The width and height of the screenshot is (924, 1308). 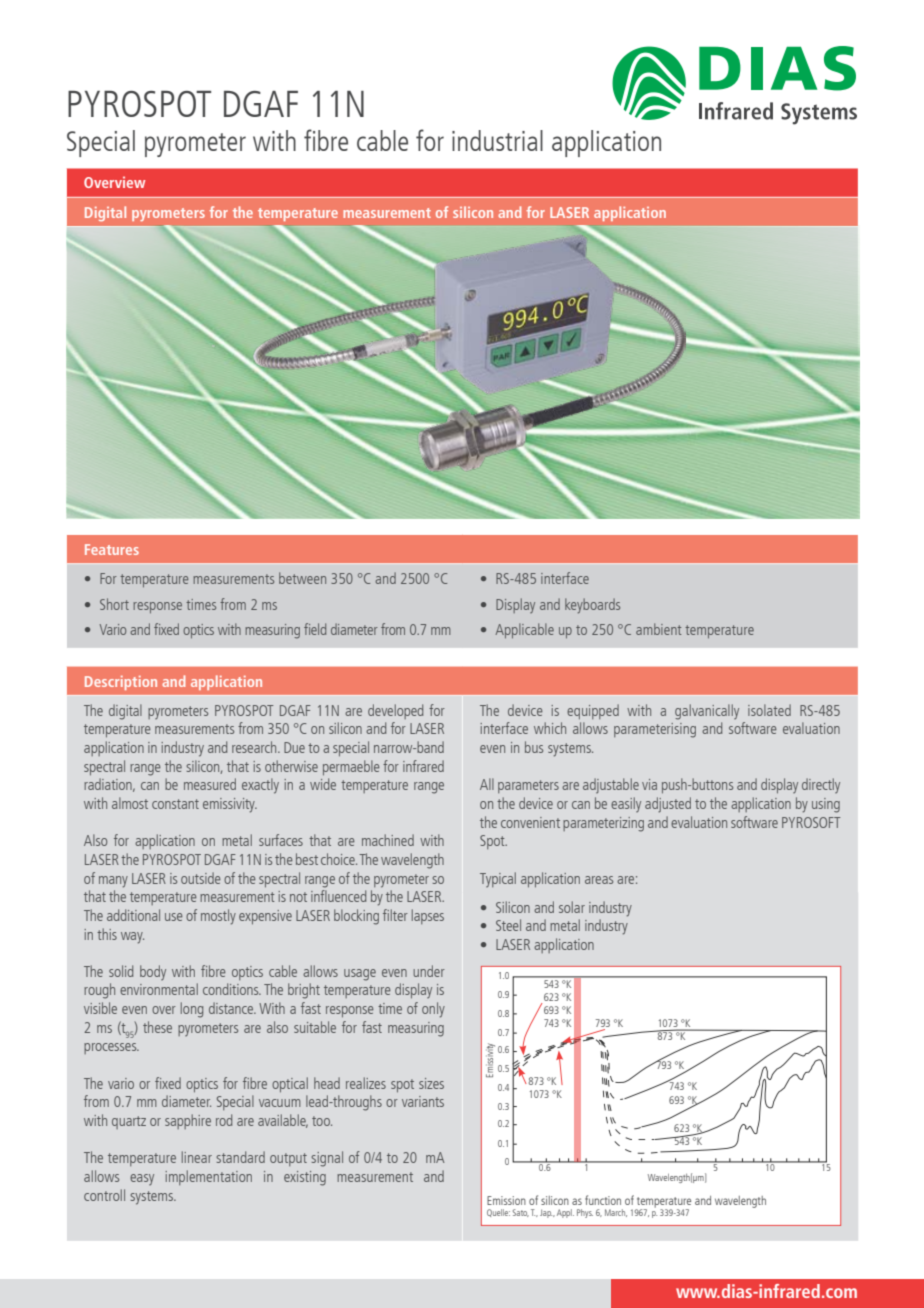 What do you see at coordinates (302, 578) in the screenshot?
I see `between` at bounding box center [302, 578].
